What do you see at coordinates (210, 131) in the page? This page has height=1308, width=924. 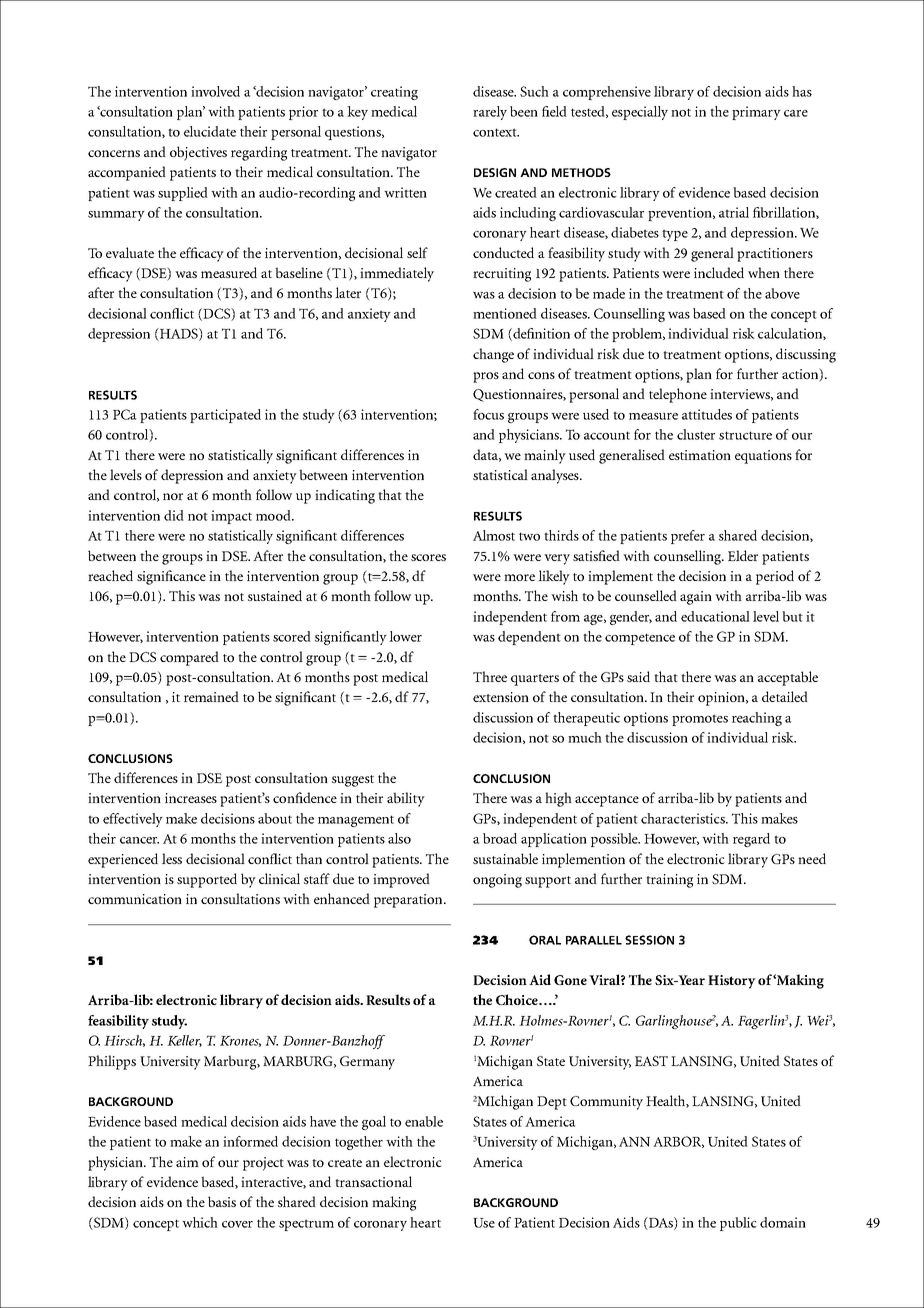 I see `elucidate` at bounding box center [210, 131].
